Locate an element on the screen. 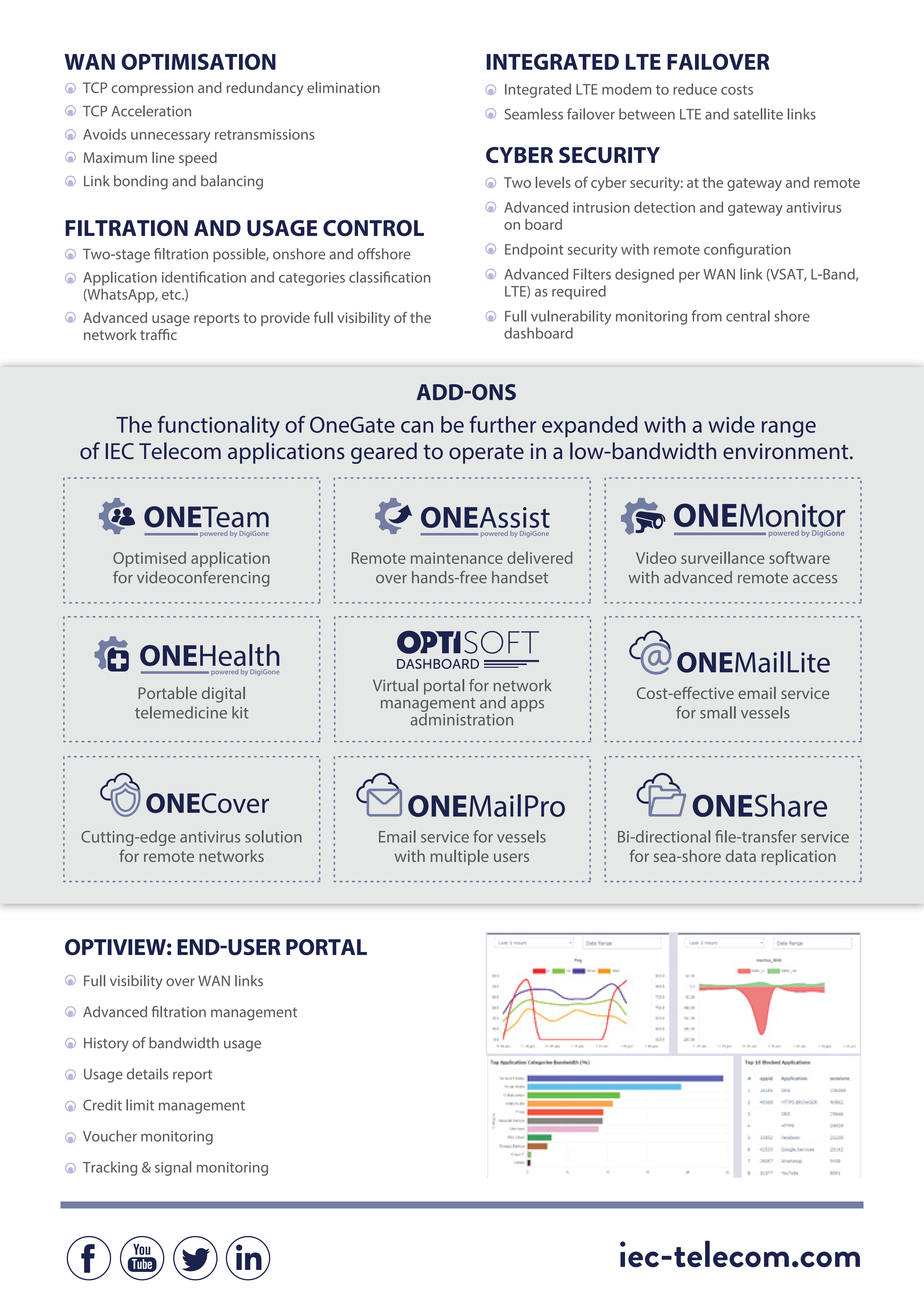  data is located at coordinates (741, 856).
